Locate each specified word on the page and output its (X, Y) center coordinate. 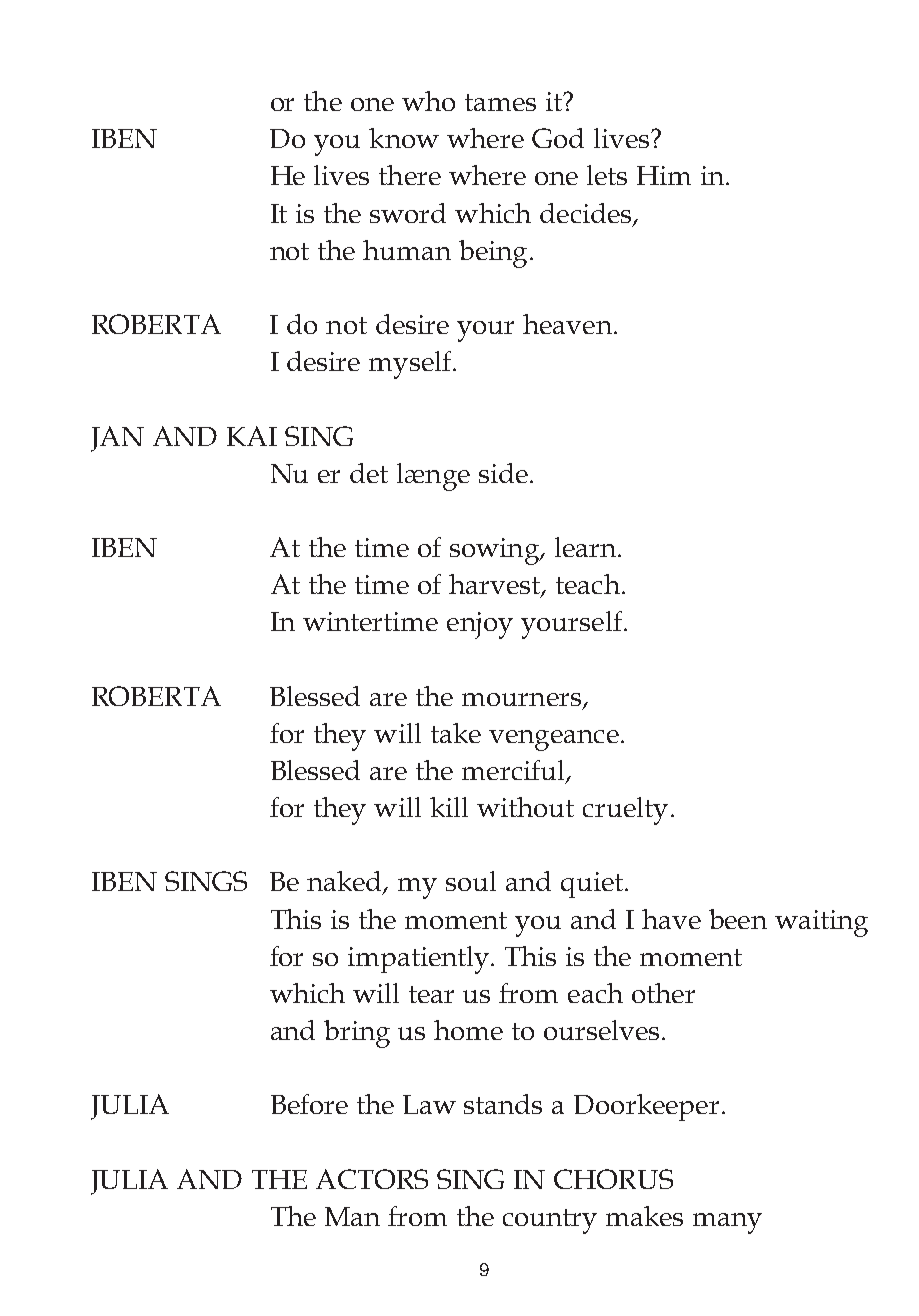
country (550, 1221)
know (404, 138)
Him (664, 175)
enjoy (480, 625)
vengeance (554, 740)
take (456, 733)
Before (309, 1104)
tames (500, 102)
